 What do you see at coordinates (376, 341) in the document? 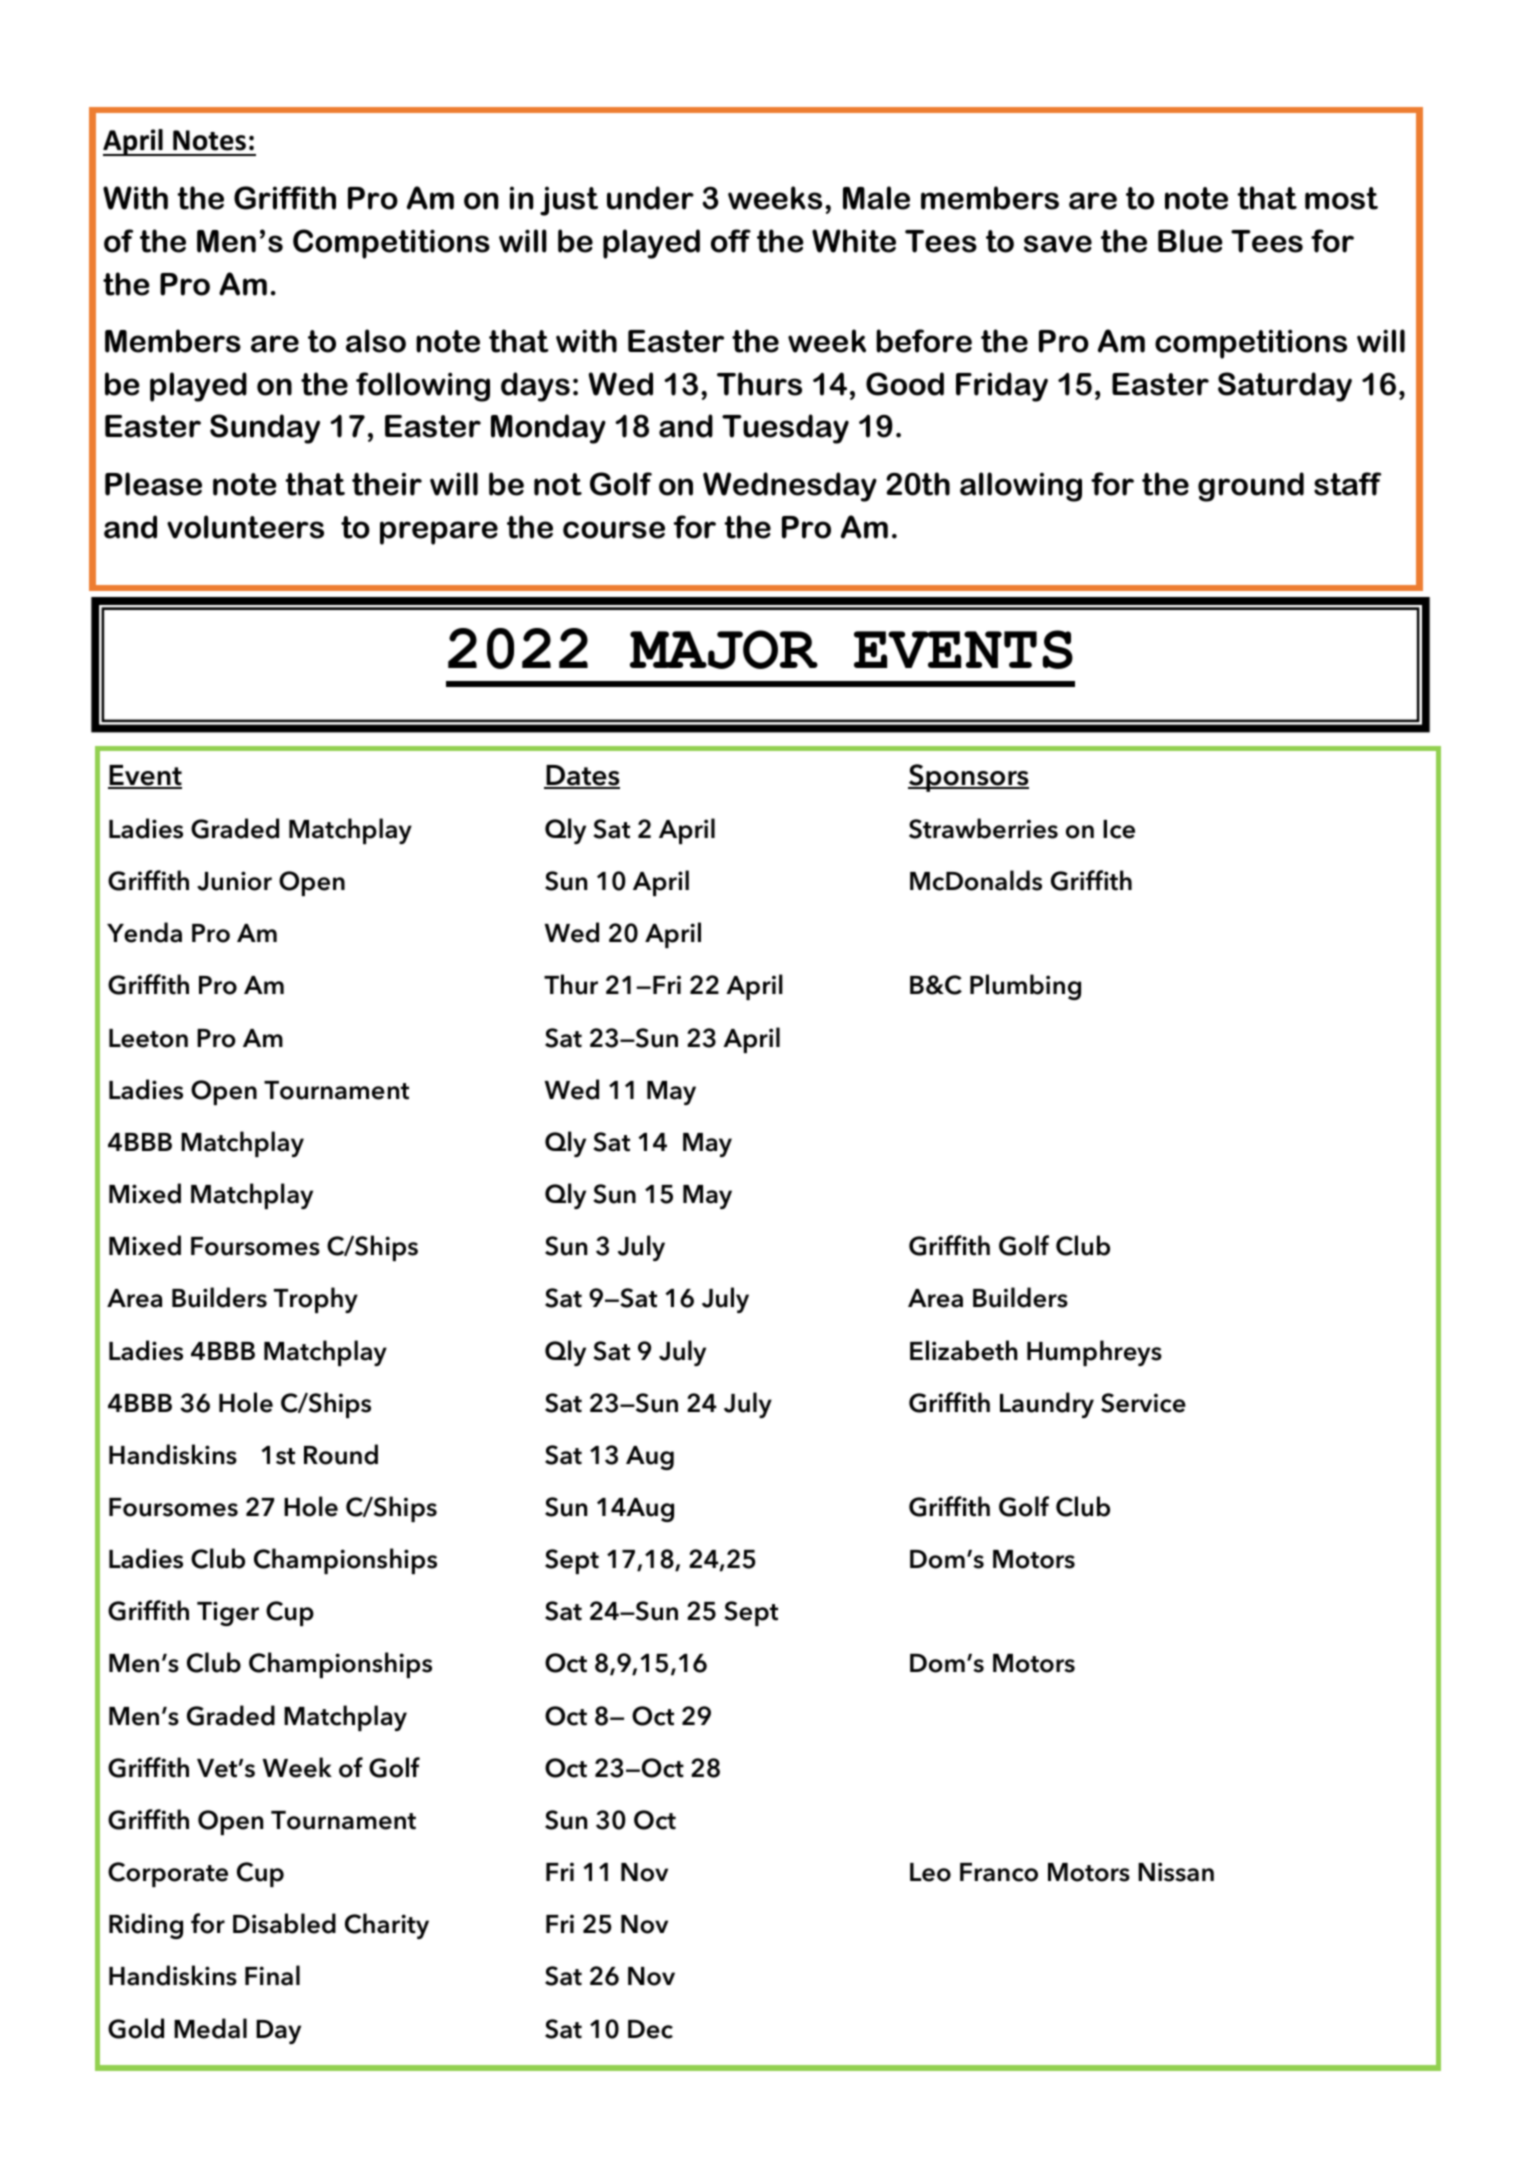
I see `also` at bounding box center [376, 341].
